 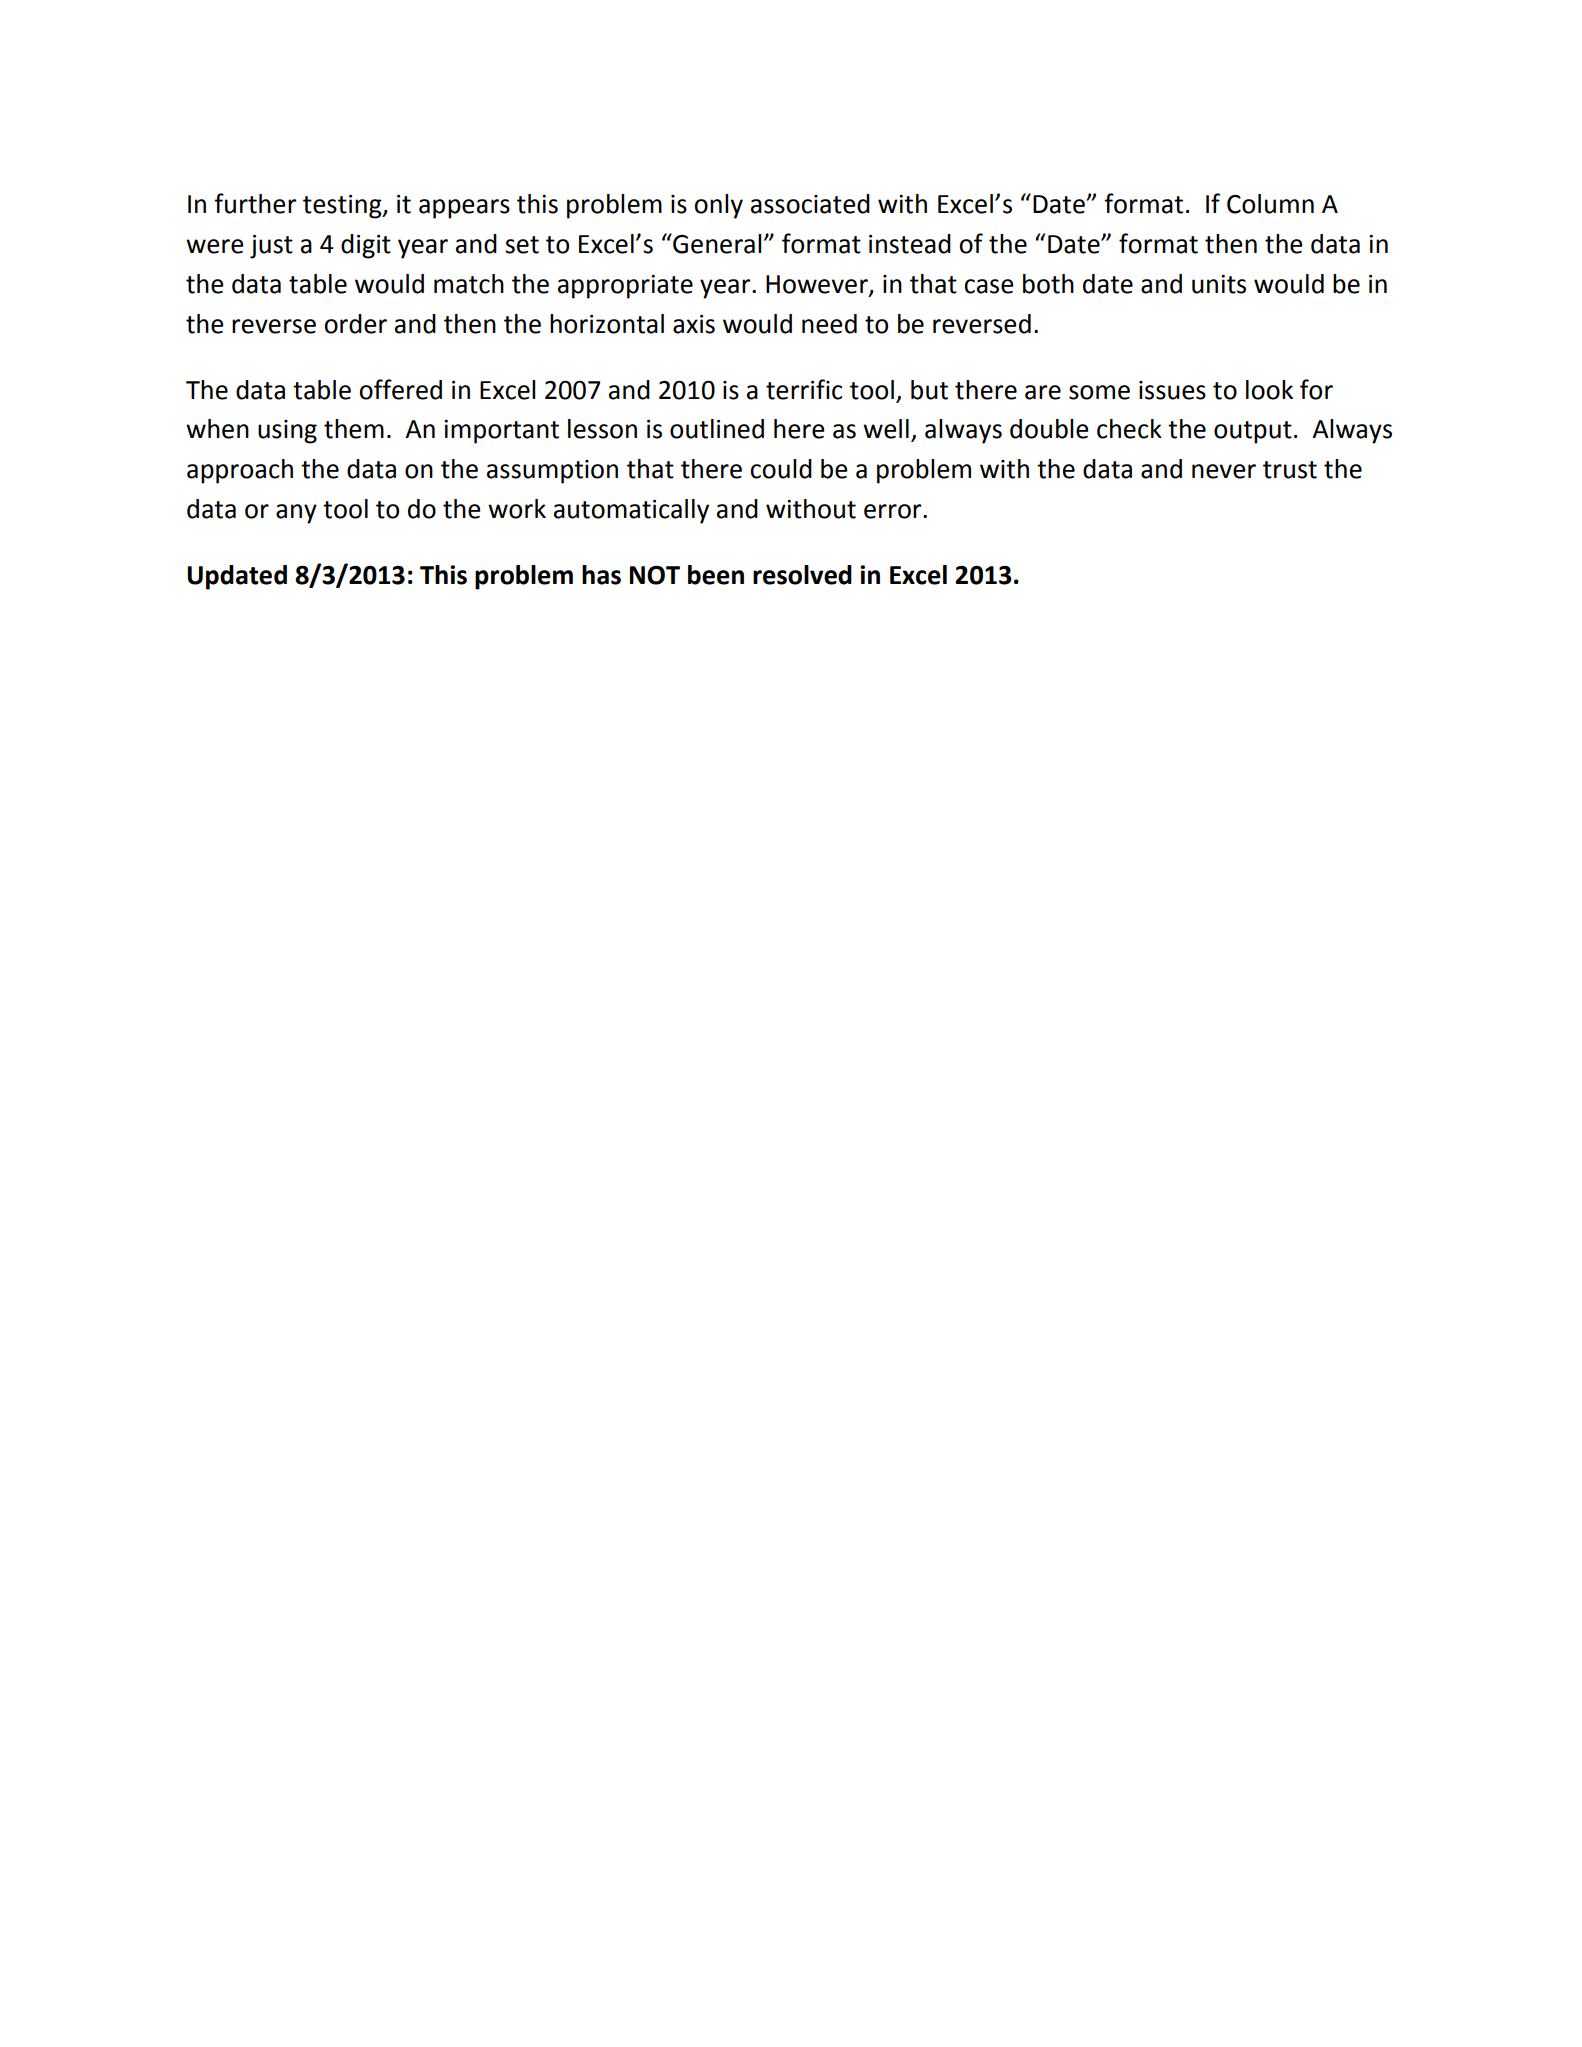 What do you see at coordinates (1172, 390) in the document?
I see `issues` at bounding box center [1172, 390].
